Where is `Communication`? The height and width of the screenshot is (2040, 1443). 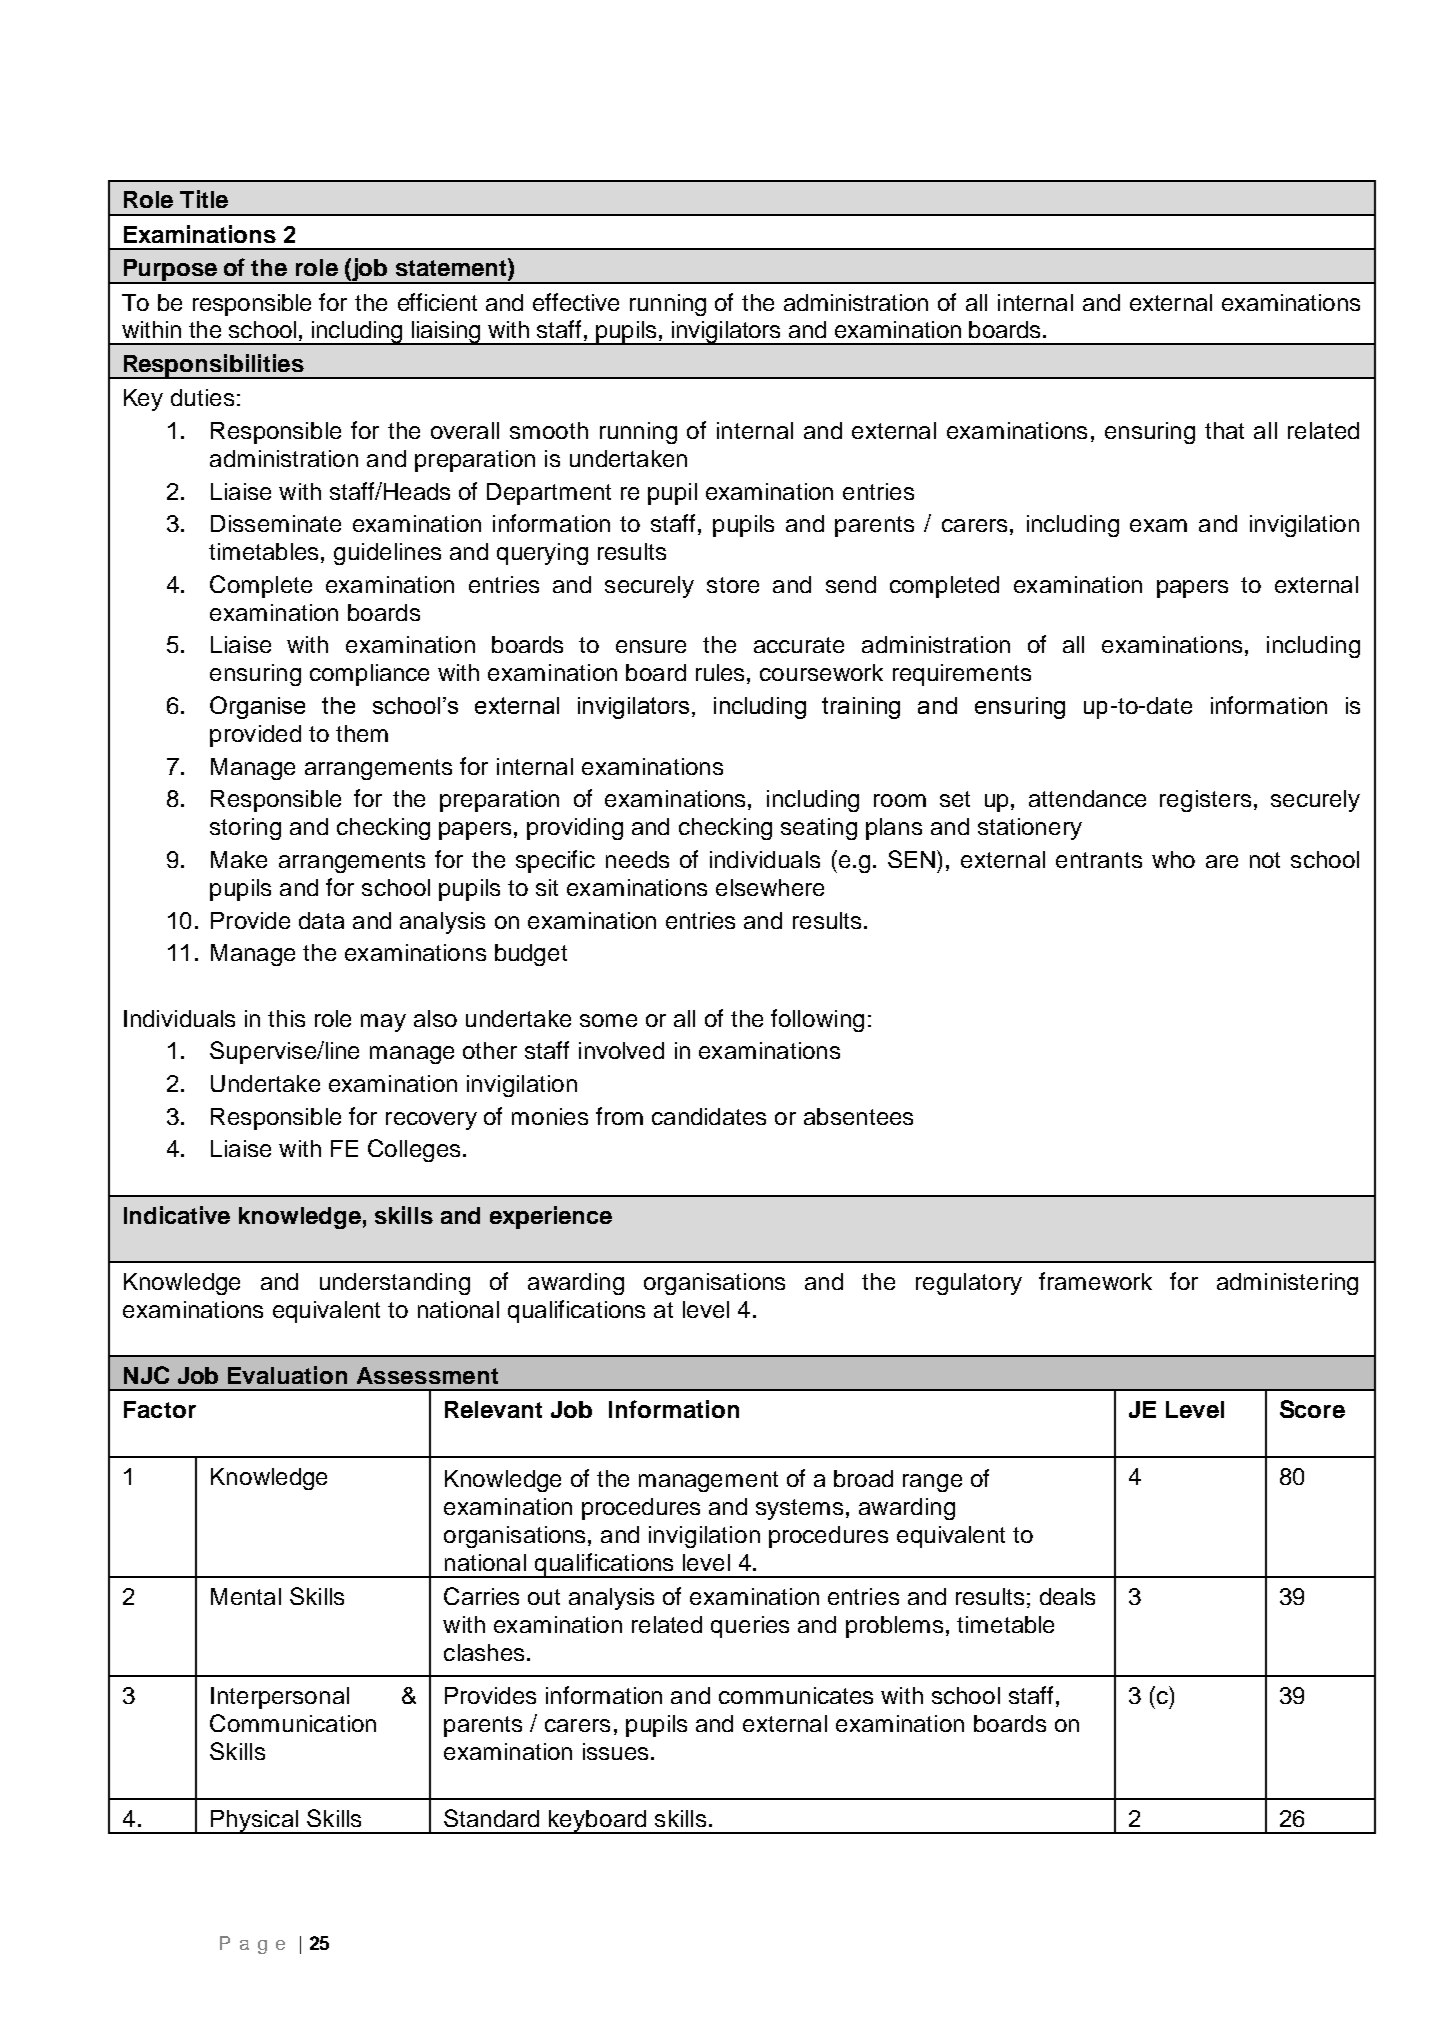
Communication is located at coordinates (293, 1723).
